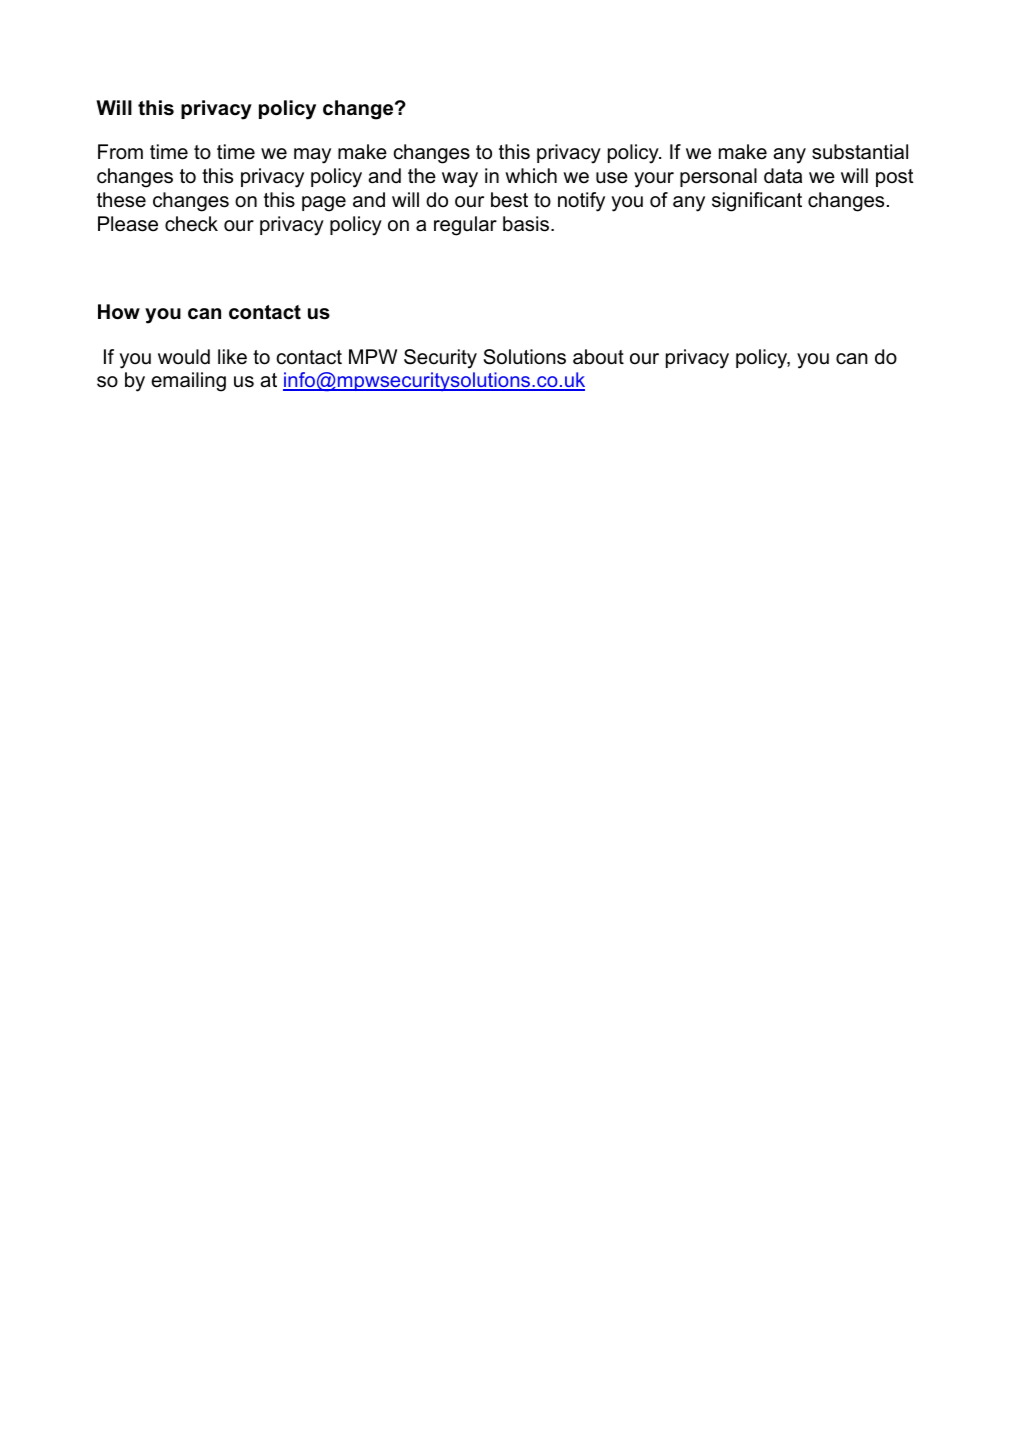 Image resolution: width=1014 pixels, height=1434 pixels. I want to click on check, so click(191, 224).
